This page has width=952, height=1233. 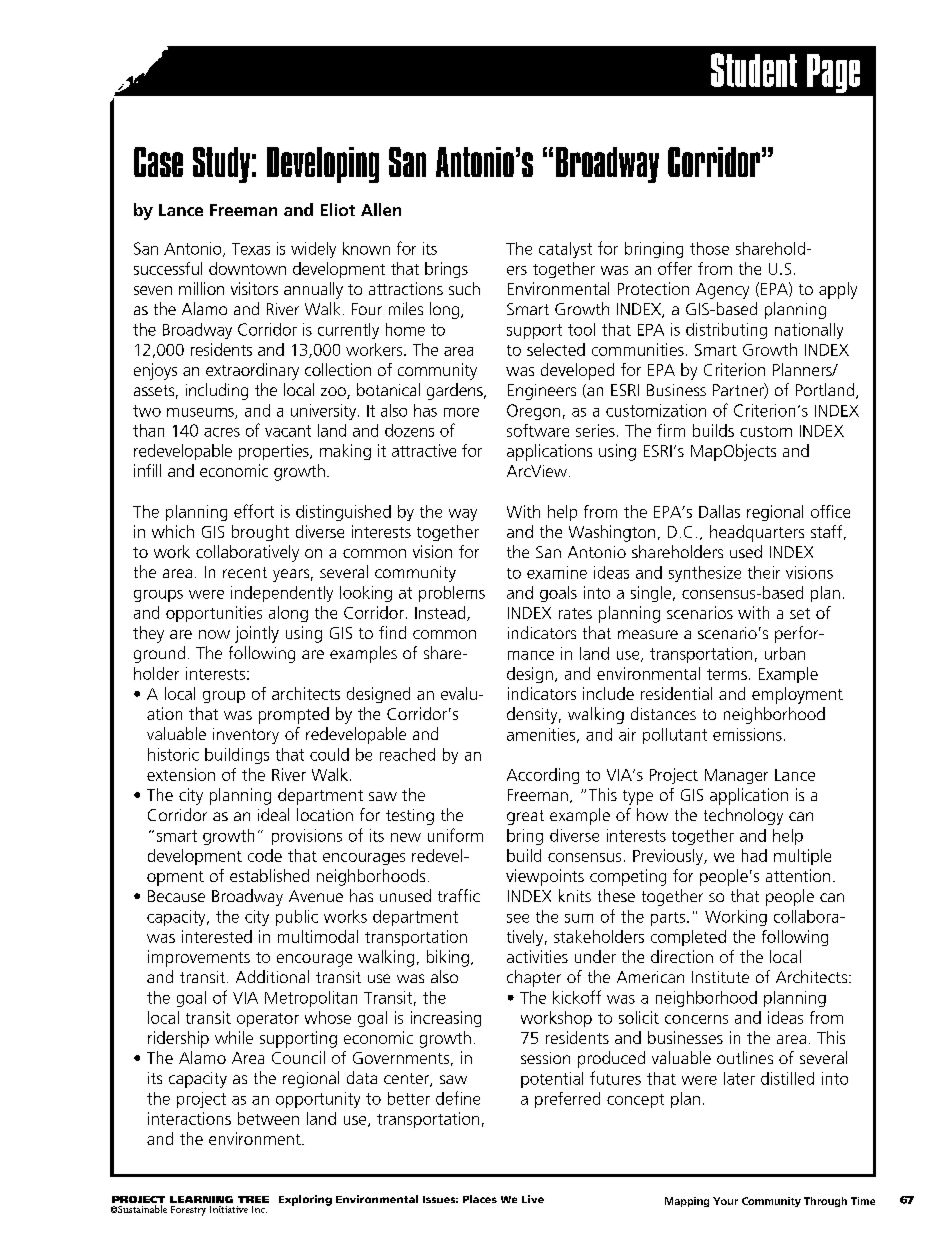 What do you see at coordinates (785, 653) in the page?
I see `urban` at bounding box center [785, 653].
